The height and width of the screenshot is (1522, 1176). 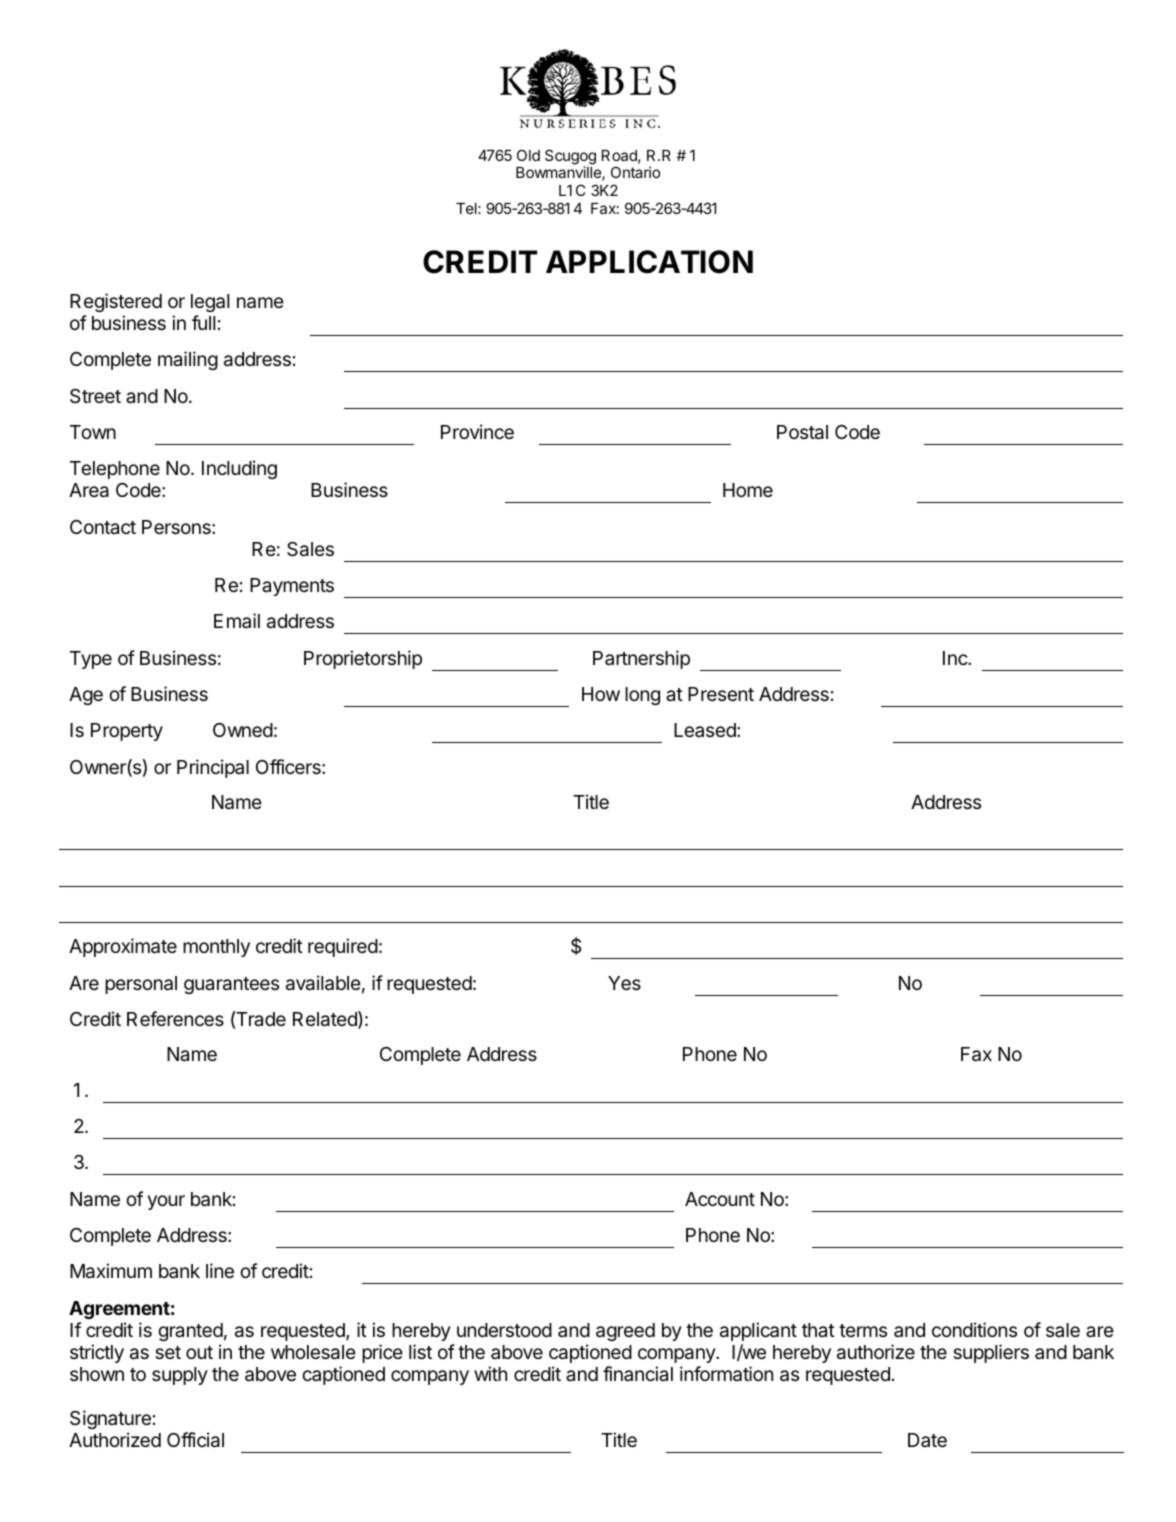 What do you see at coordinates (635, 172) in the screenshot?
I see `Ontario` at bounding box center [635, 172].
